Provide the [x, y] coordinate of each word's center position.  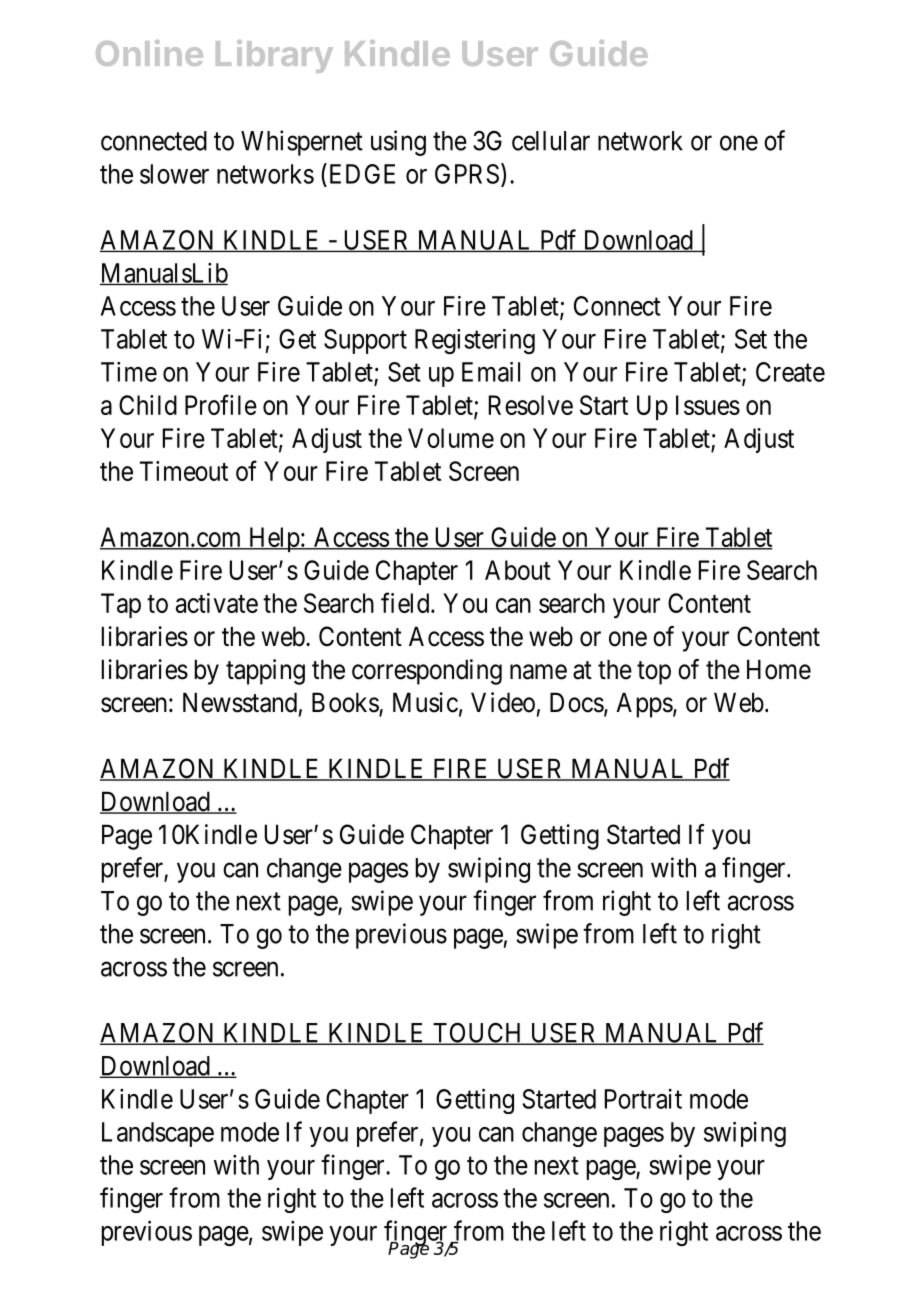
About [518, 570]
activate [217, 603]
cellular [551, 141]
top [654, 673]
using [398, 143]
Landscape [158, 1134]
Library [274, 56]
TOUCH [477, 1033]
